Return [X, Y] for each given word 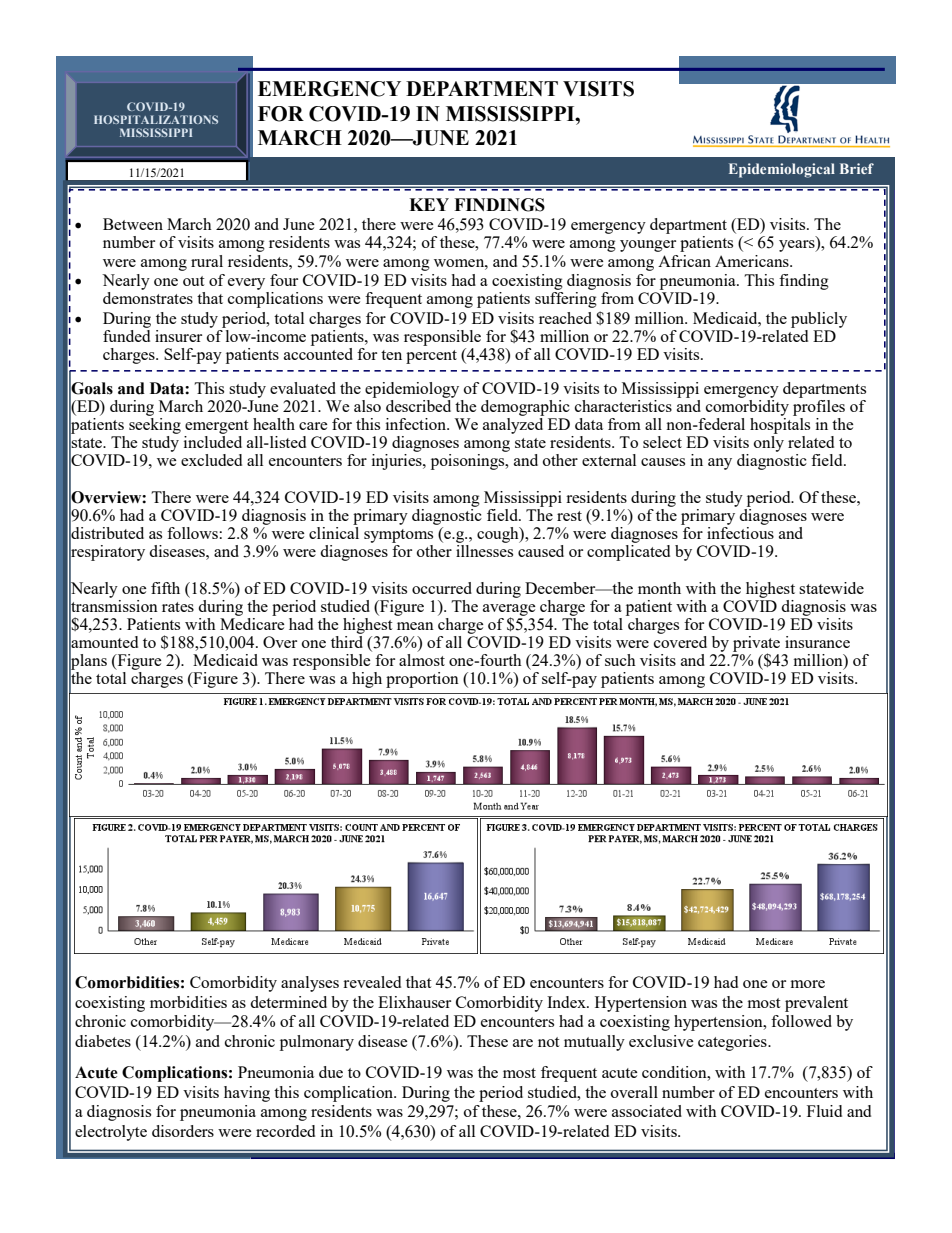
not [548, 1042]
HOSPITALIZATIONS [156, 119]
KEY [429, 204]
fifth [165, 588]
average [509, 611]
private [756, 645]
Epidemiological [782, 170]
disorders [183, 1131]
